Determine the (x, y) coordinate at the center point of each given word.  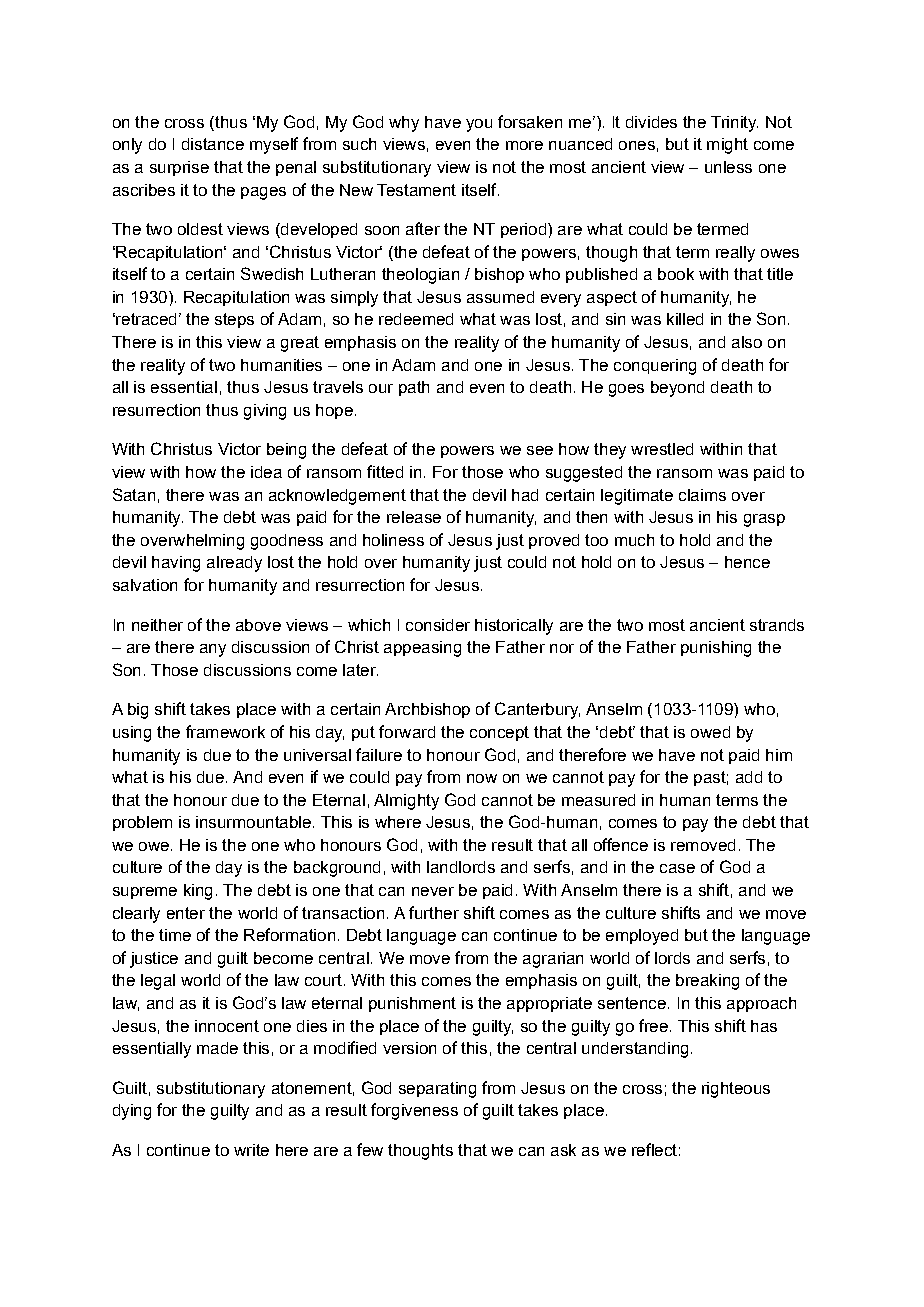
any (213, 650)
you (479, 125)
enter (186, 913)
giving (265, 412)
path (414, 388)
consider (438, 625)
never (433, 891)
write (251, 1150)
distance (213, 144)
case (677, 868)
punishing (716, 649)
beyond (677, 389)
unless (728, 167)
